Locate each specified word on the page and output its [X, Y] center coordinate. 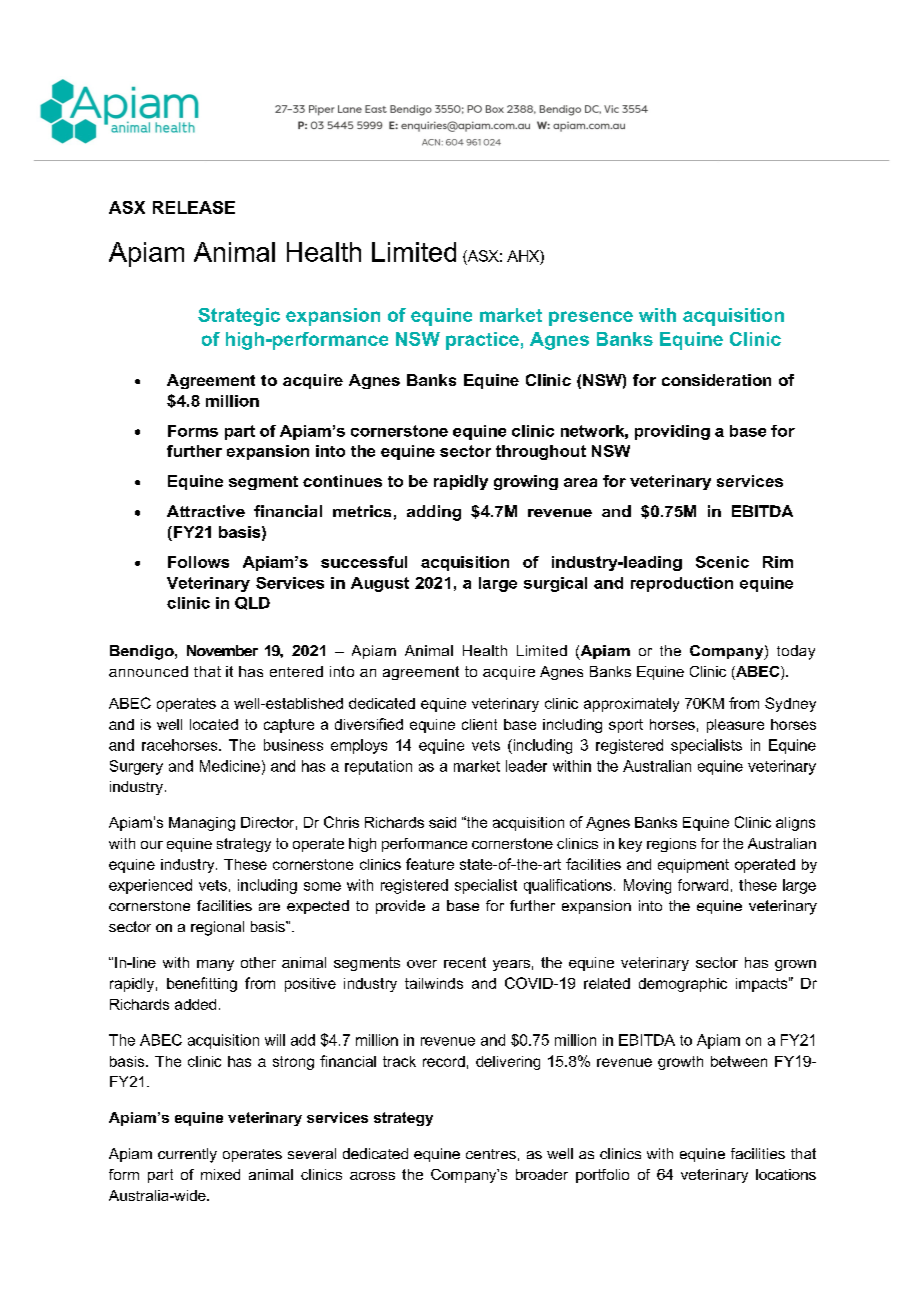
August [380, 584]
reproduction [682, 584]
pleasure [735, 726]
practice [482, 341]
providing [672, 432]
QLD [252, 603]
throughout [541, 452]
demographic [683, 985]
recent [465, 962]
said [442, 822]
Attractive [206, 511]
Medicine [230, 766]
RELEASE [194, 207]
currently [187, 1155]
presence [591, 318]
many [215, 965]
